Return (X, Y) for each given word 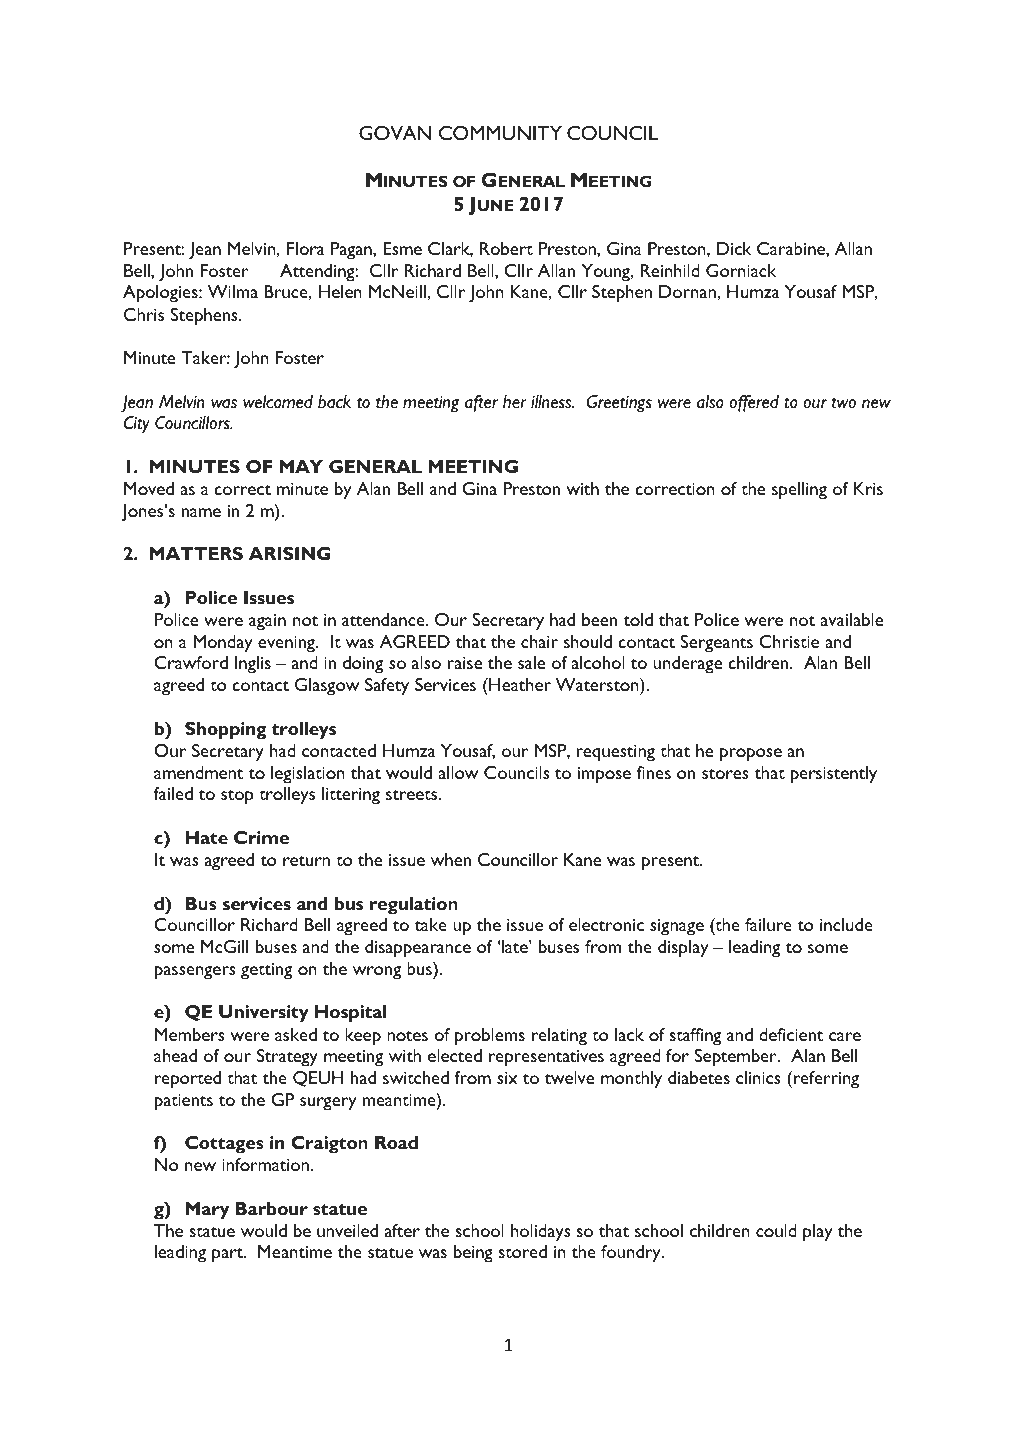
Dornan (688, 291)
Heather (519, 684)
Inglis (253, 665)
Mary (207, 1210)
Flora (305, 248)
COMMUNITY (500, 133)
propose (751, 755)
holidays (541, 1233)
